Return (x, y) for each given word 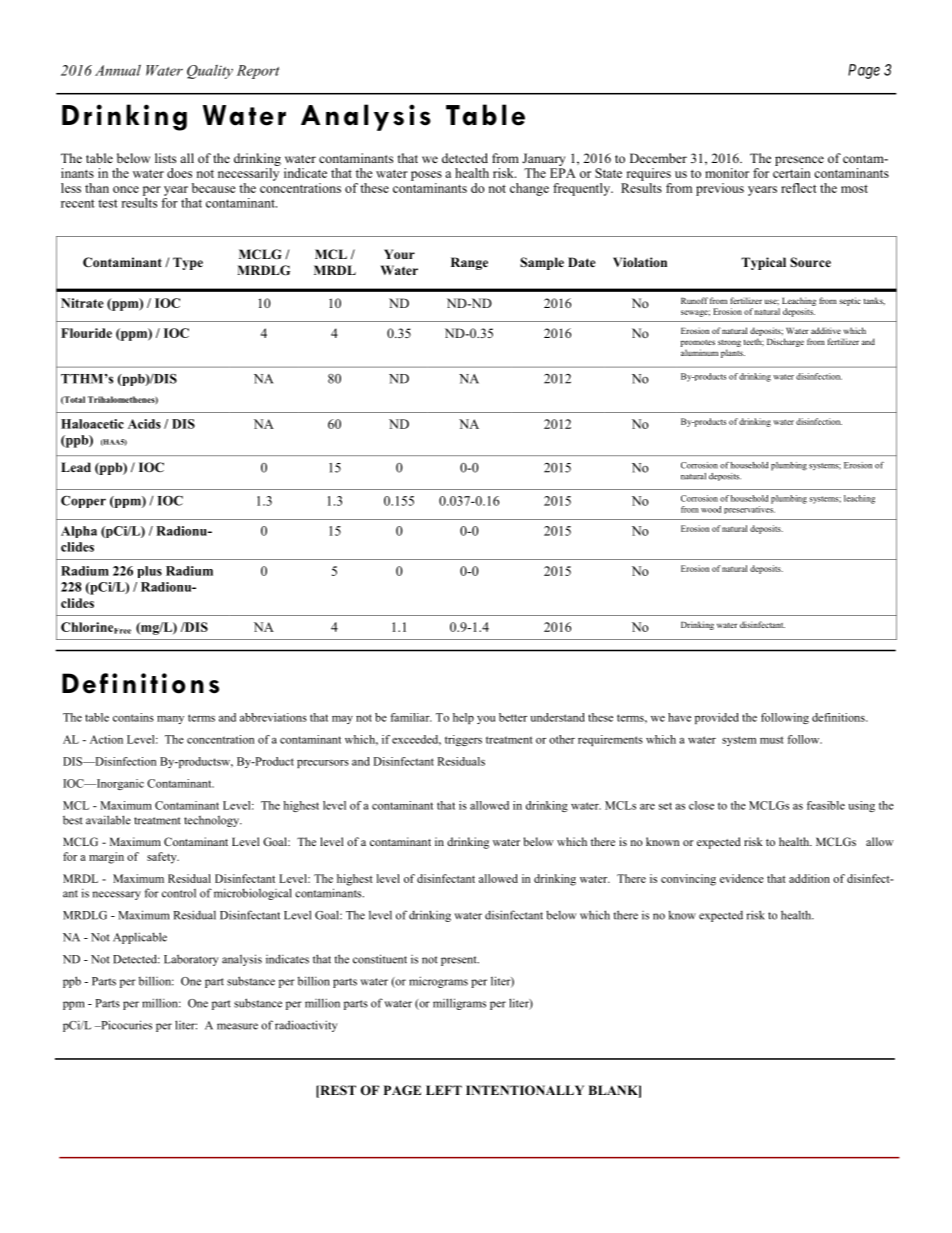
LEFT (444, 1090)
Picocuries (125, 1025)
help (463, 718)
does (179, 173)
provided (717, 718)
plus (149, 572)
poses (426, 176)
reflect (799, 188)
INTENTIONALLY (525, 1090)
